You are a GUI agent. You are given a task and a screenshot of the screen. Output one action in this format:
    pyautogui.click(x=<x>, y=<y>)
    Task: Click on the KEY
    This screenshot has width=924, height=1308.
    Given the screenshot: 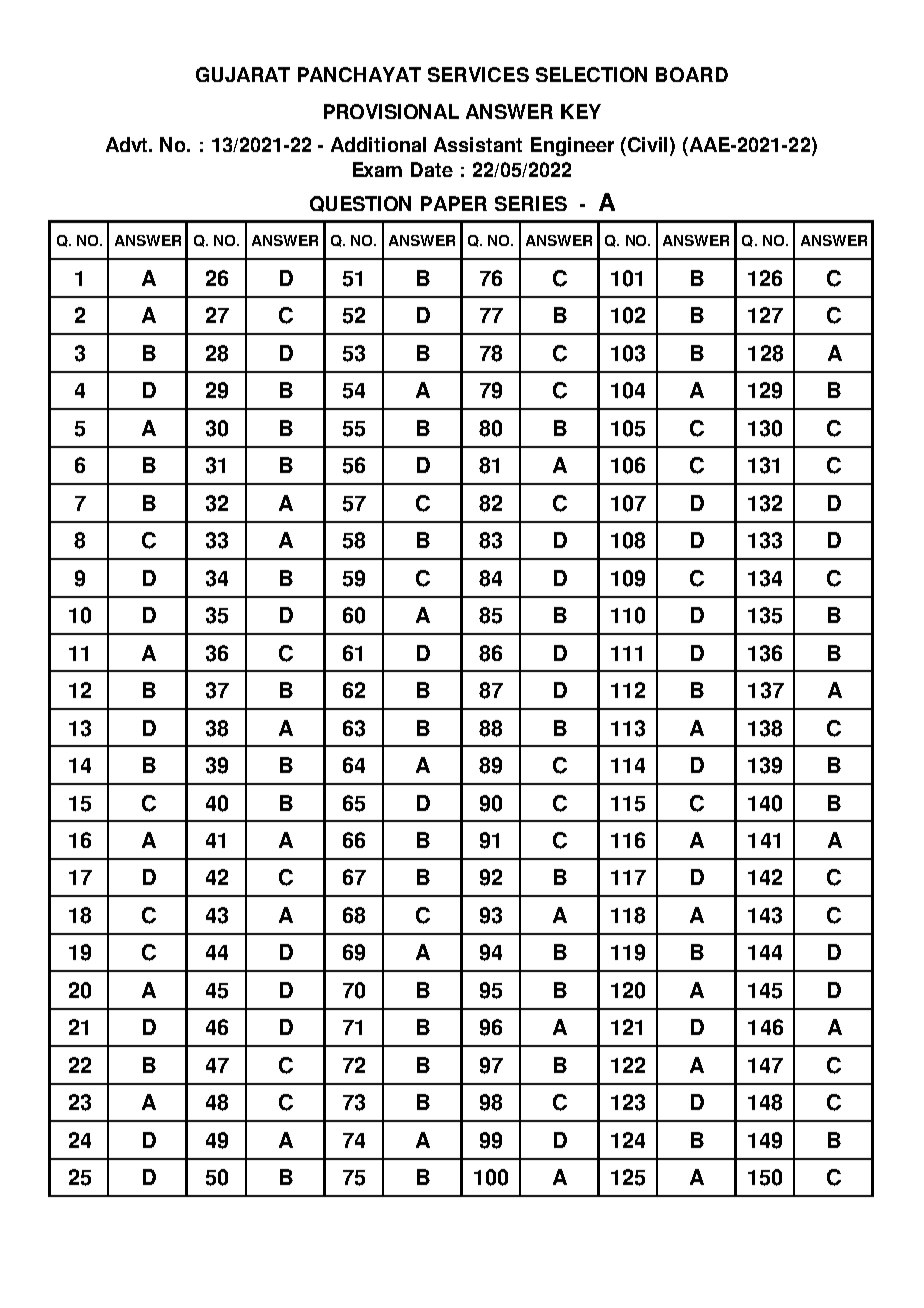 What is the action you would take?
    pyautogui.click(x=581, y=111)
